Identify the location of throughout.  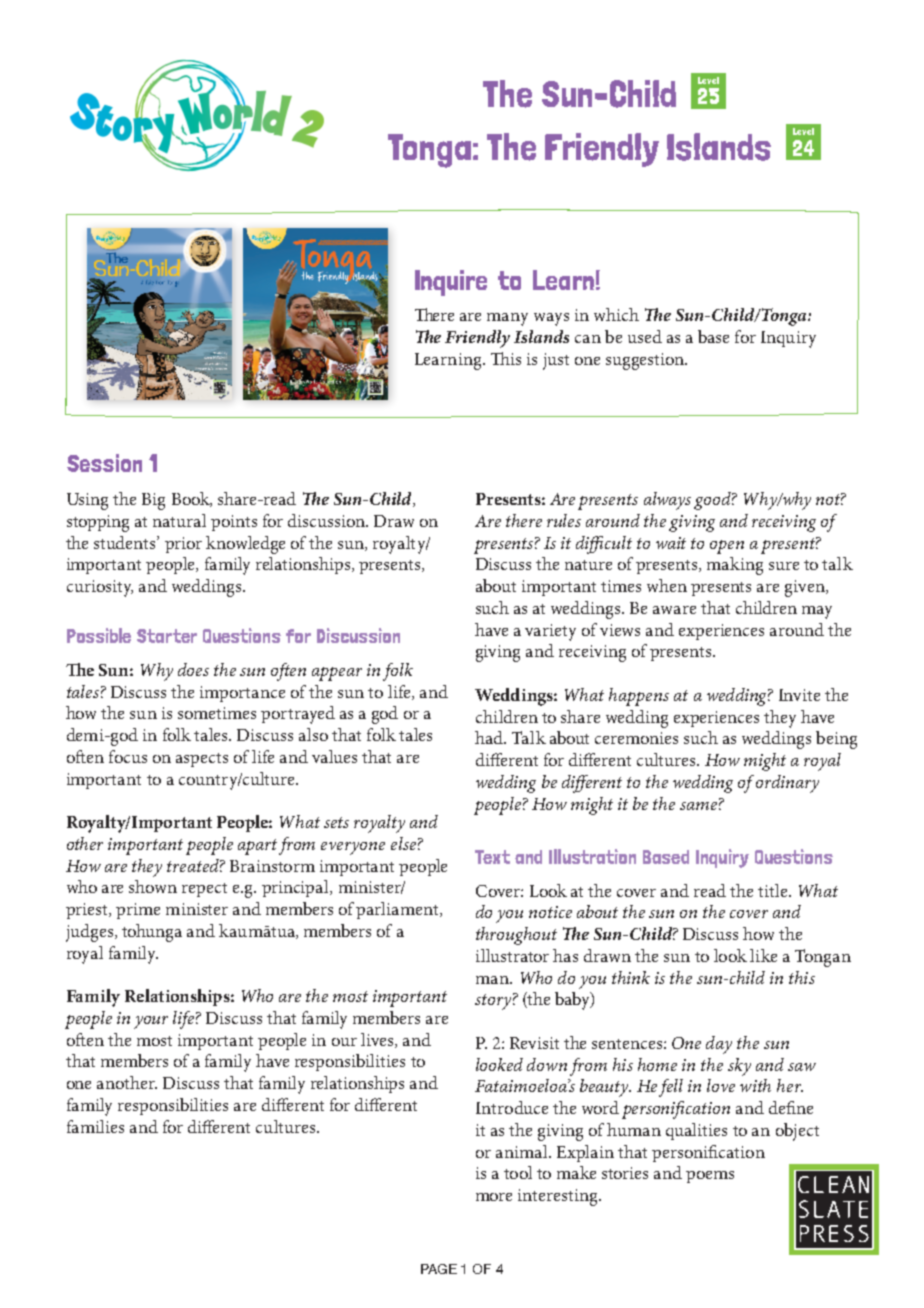
(516, 936).
